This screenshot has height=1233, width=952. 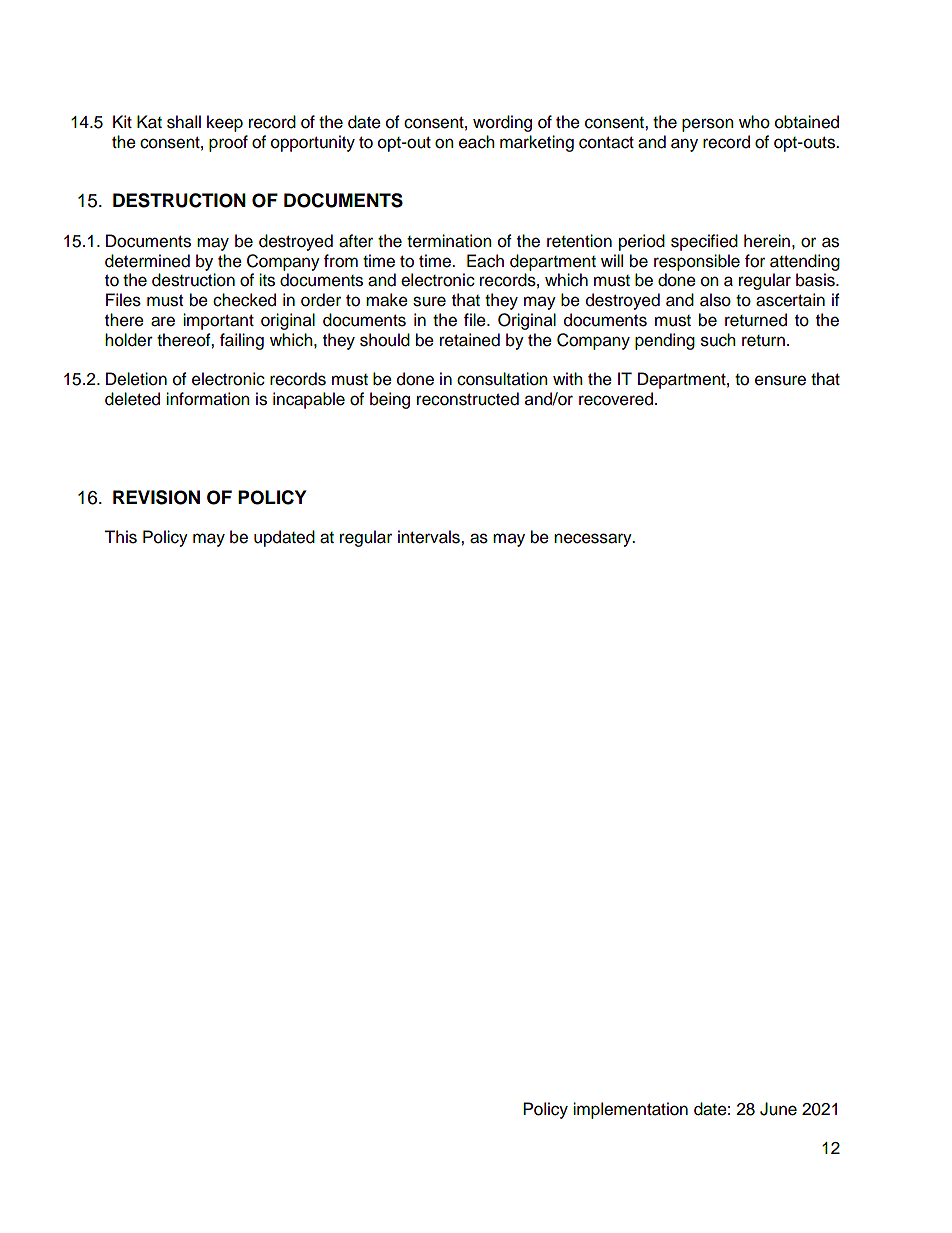 I want to click on recovered, so click(x=616, y=399).
